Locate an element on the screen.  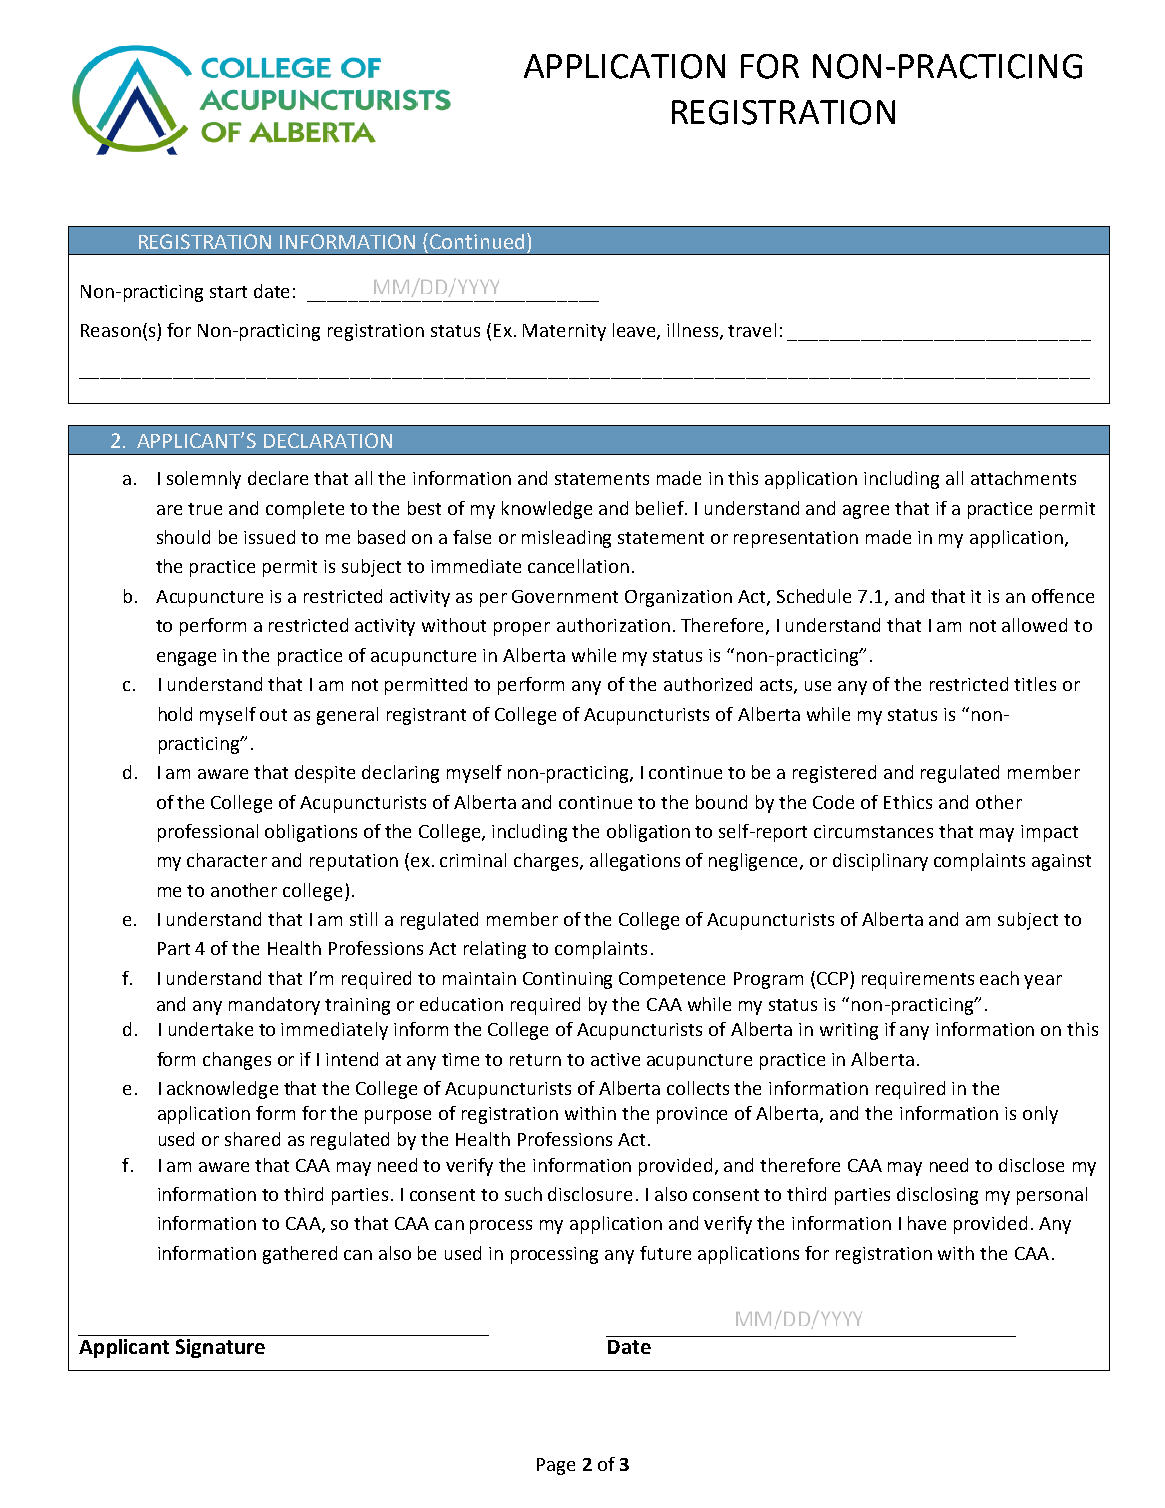
Signature is located at coordinates (220, 1348).
